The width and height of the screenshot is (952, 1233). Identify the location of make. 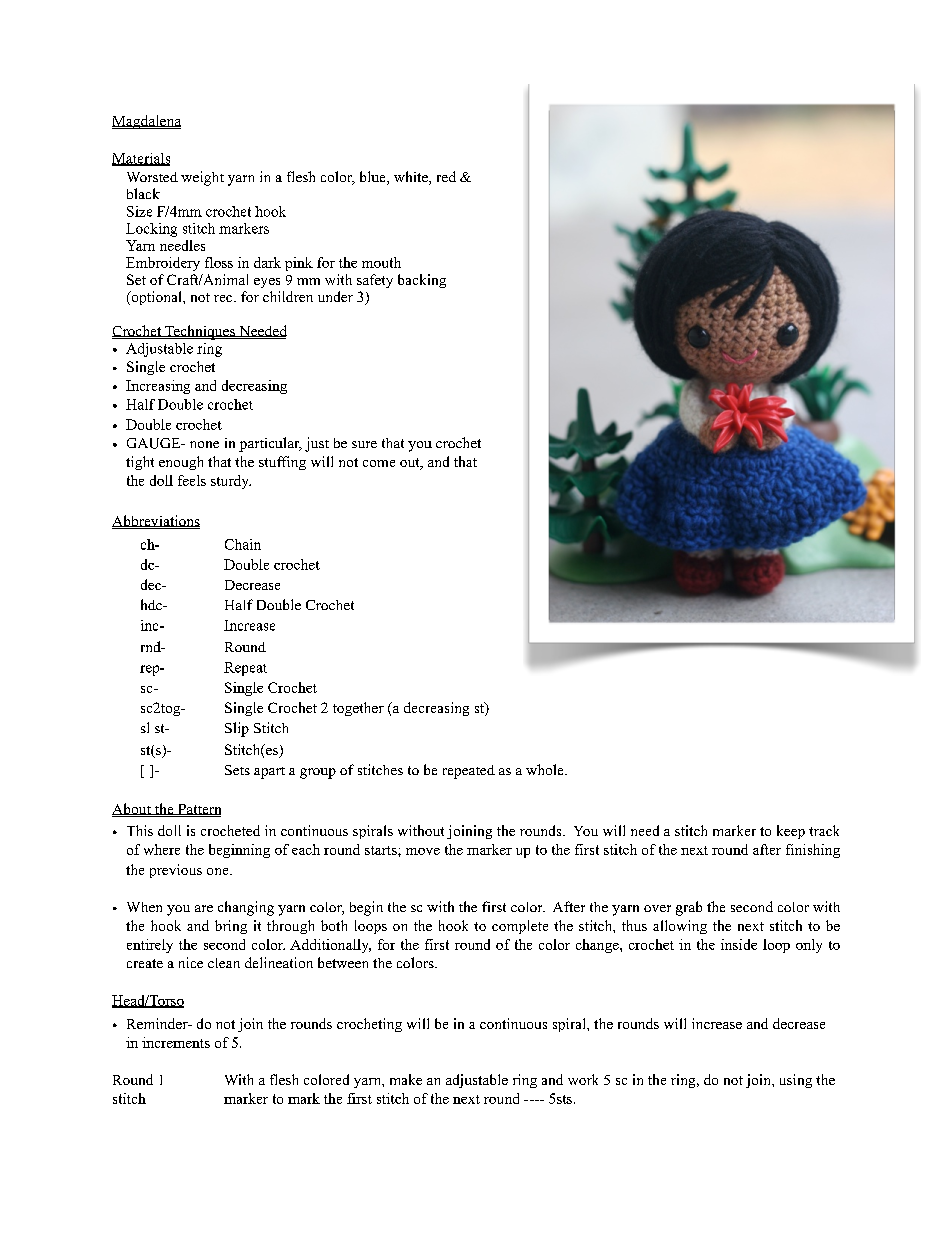
(406, 1079).
